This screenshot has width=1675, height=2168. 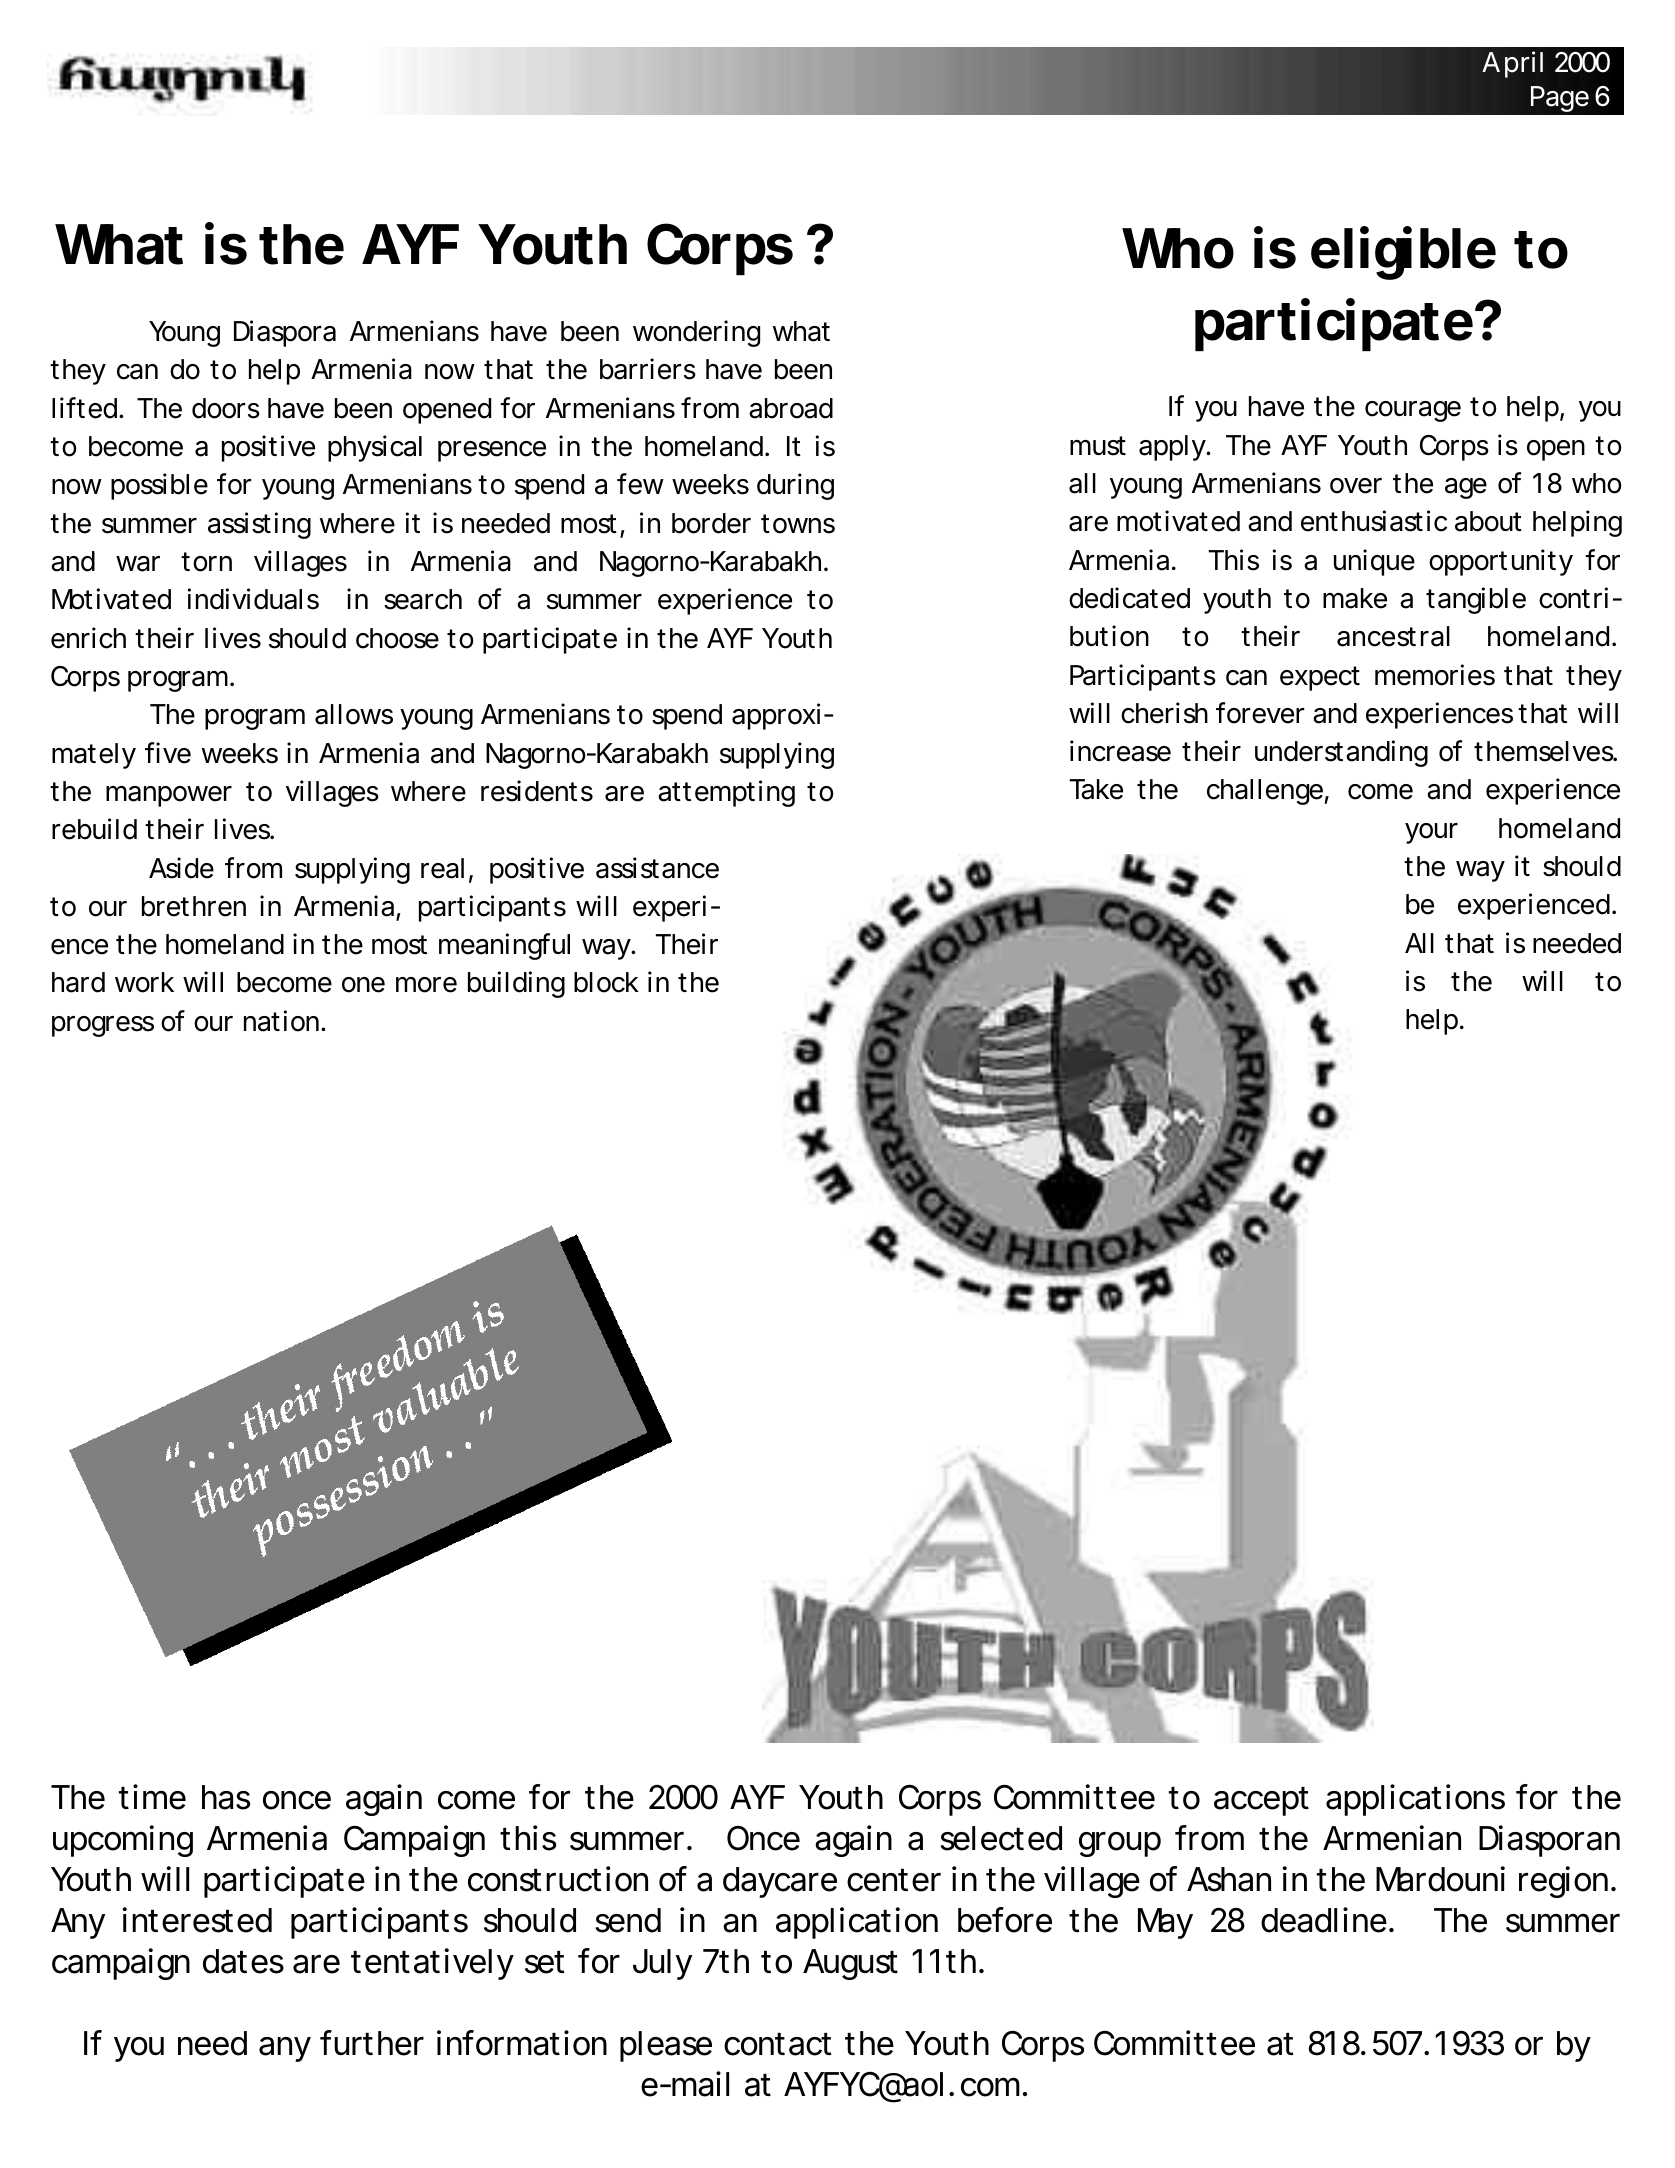 What do you see at coordinates (696, 333) in the screenshot?
I see `wondering` at bounding box center [696, 333].
